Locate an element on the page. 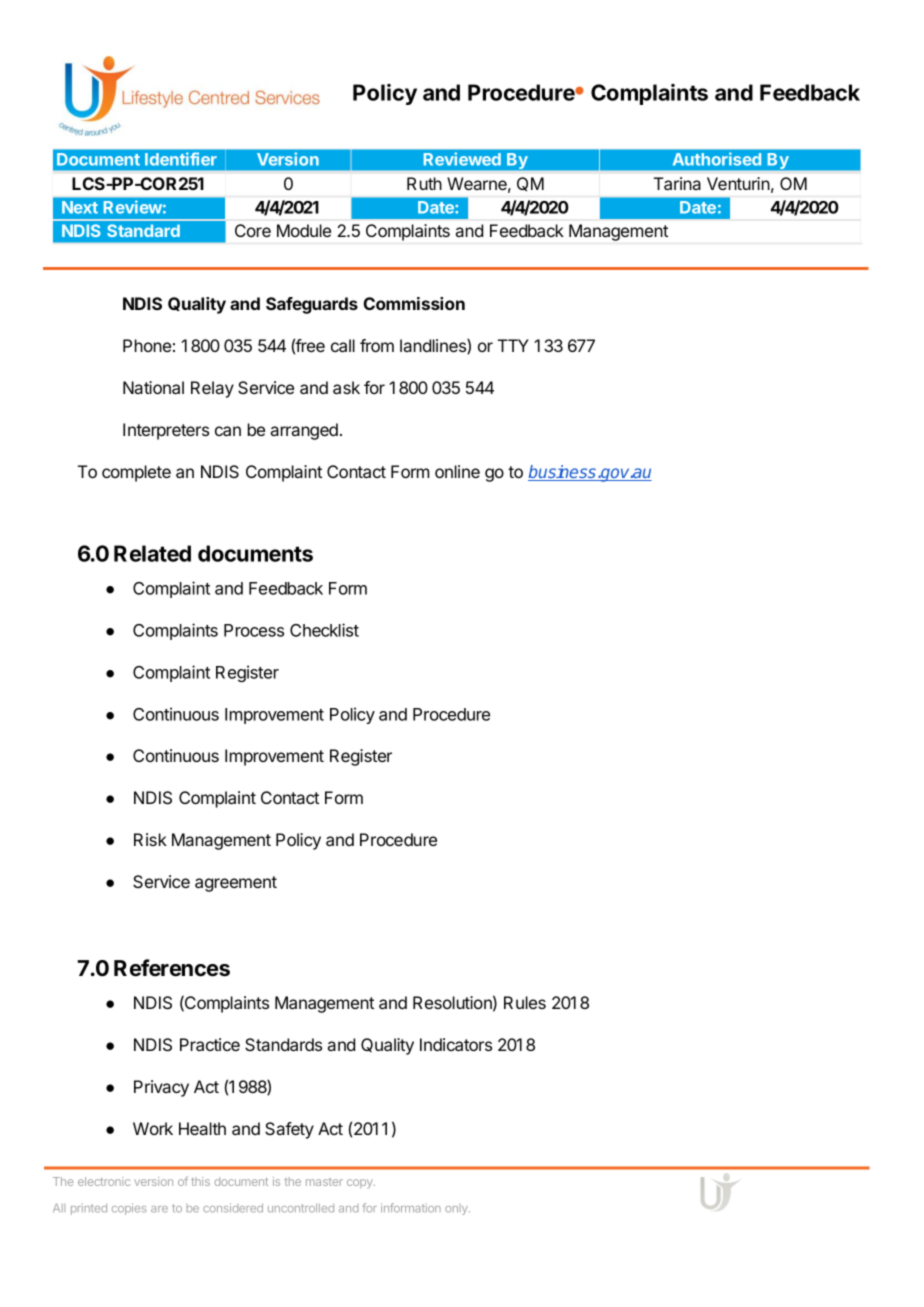  Identifier is located at coordinates (181, 159).
